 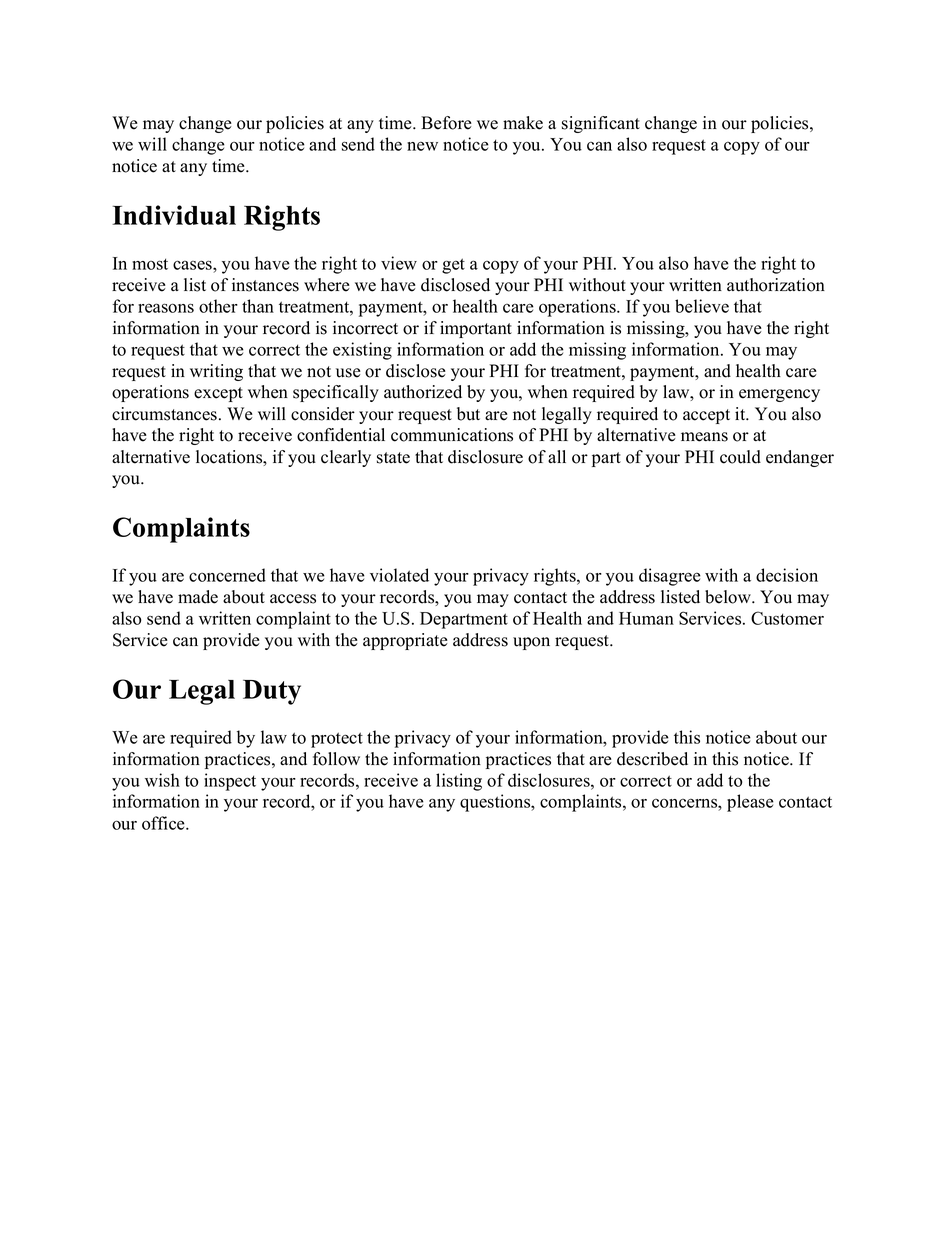 I want to click on please, so click(x=750, y=803).
